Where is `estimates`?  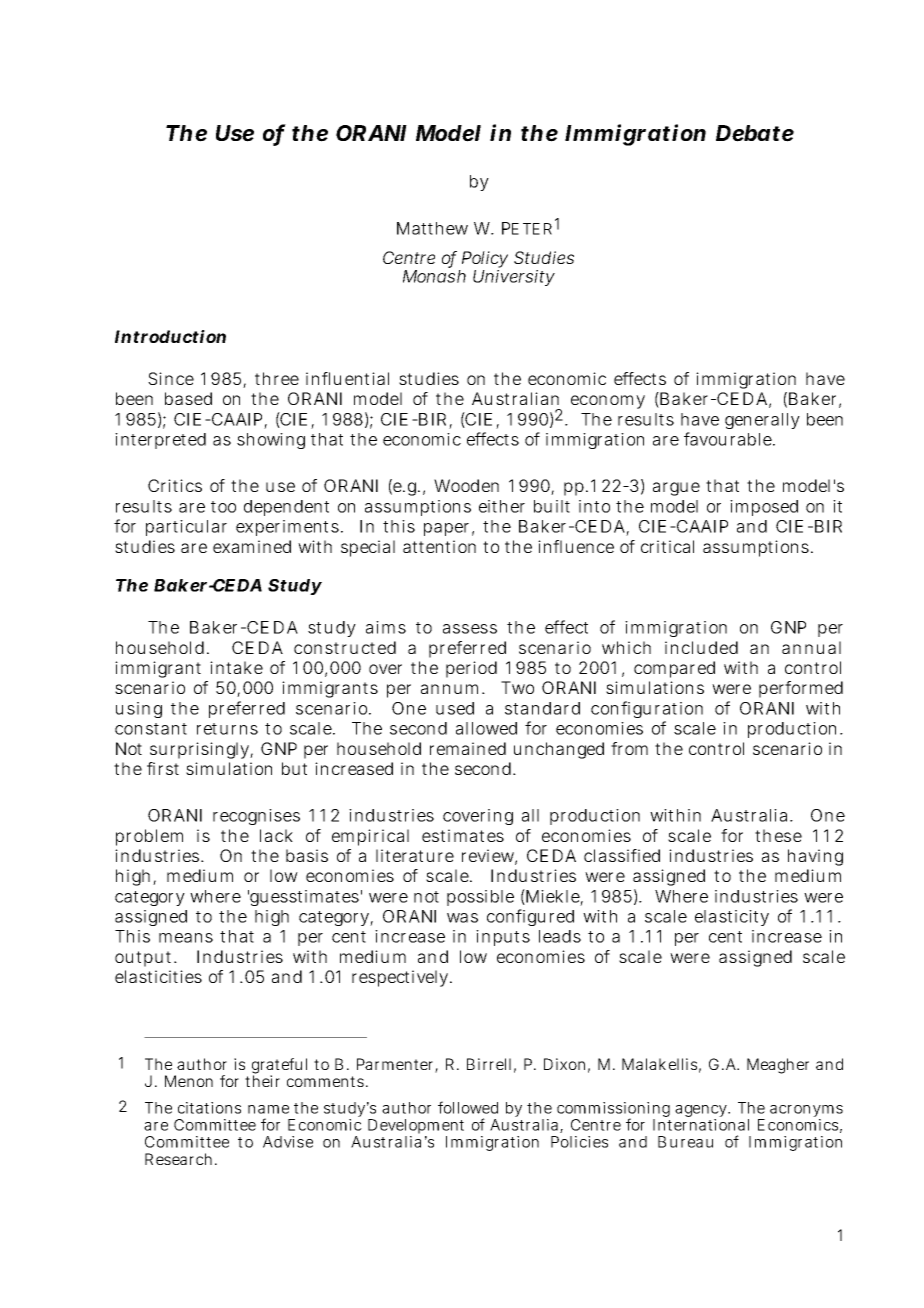 estimates is located at coordinates (463, 835).
